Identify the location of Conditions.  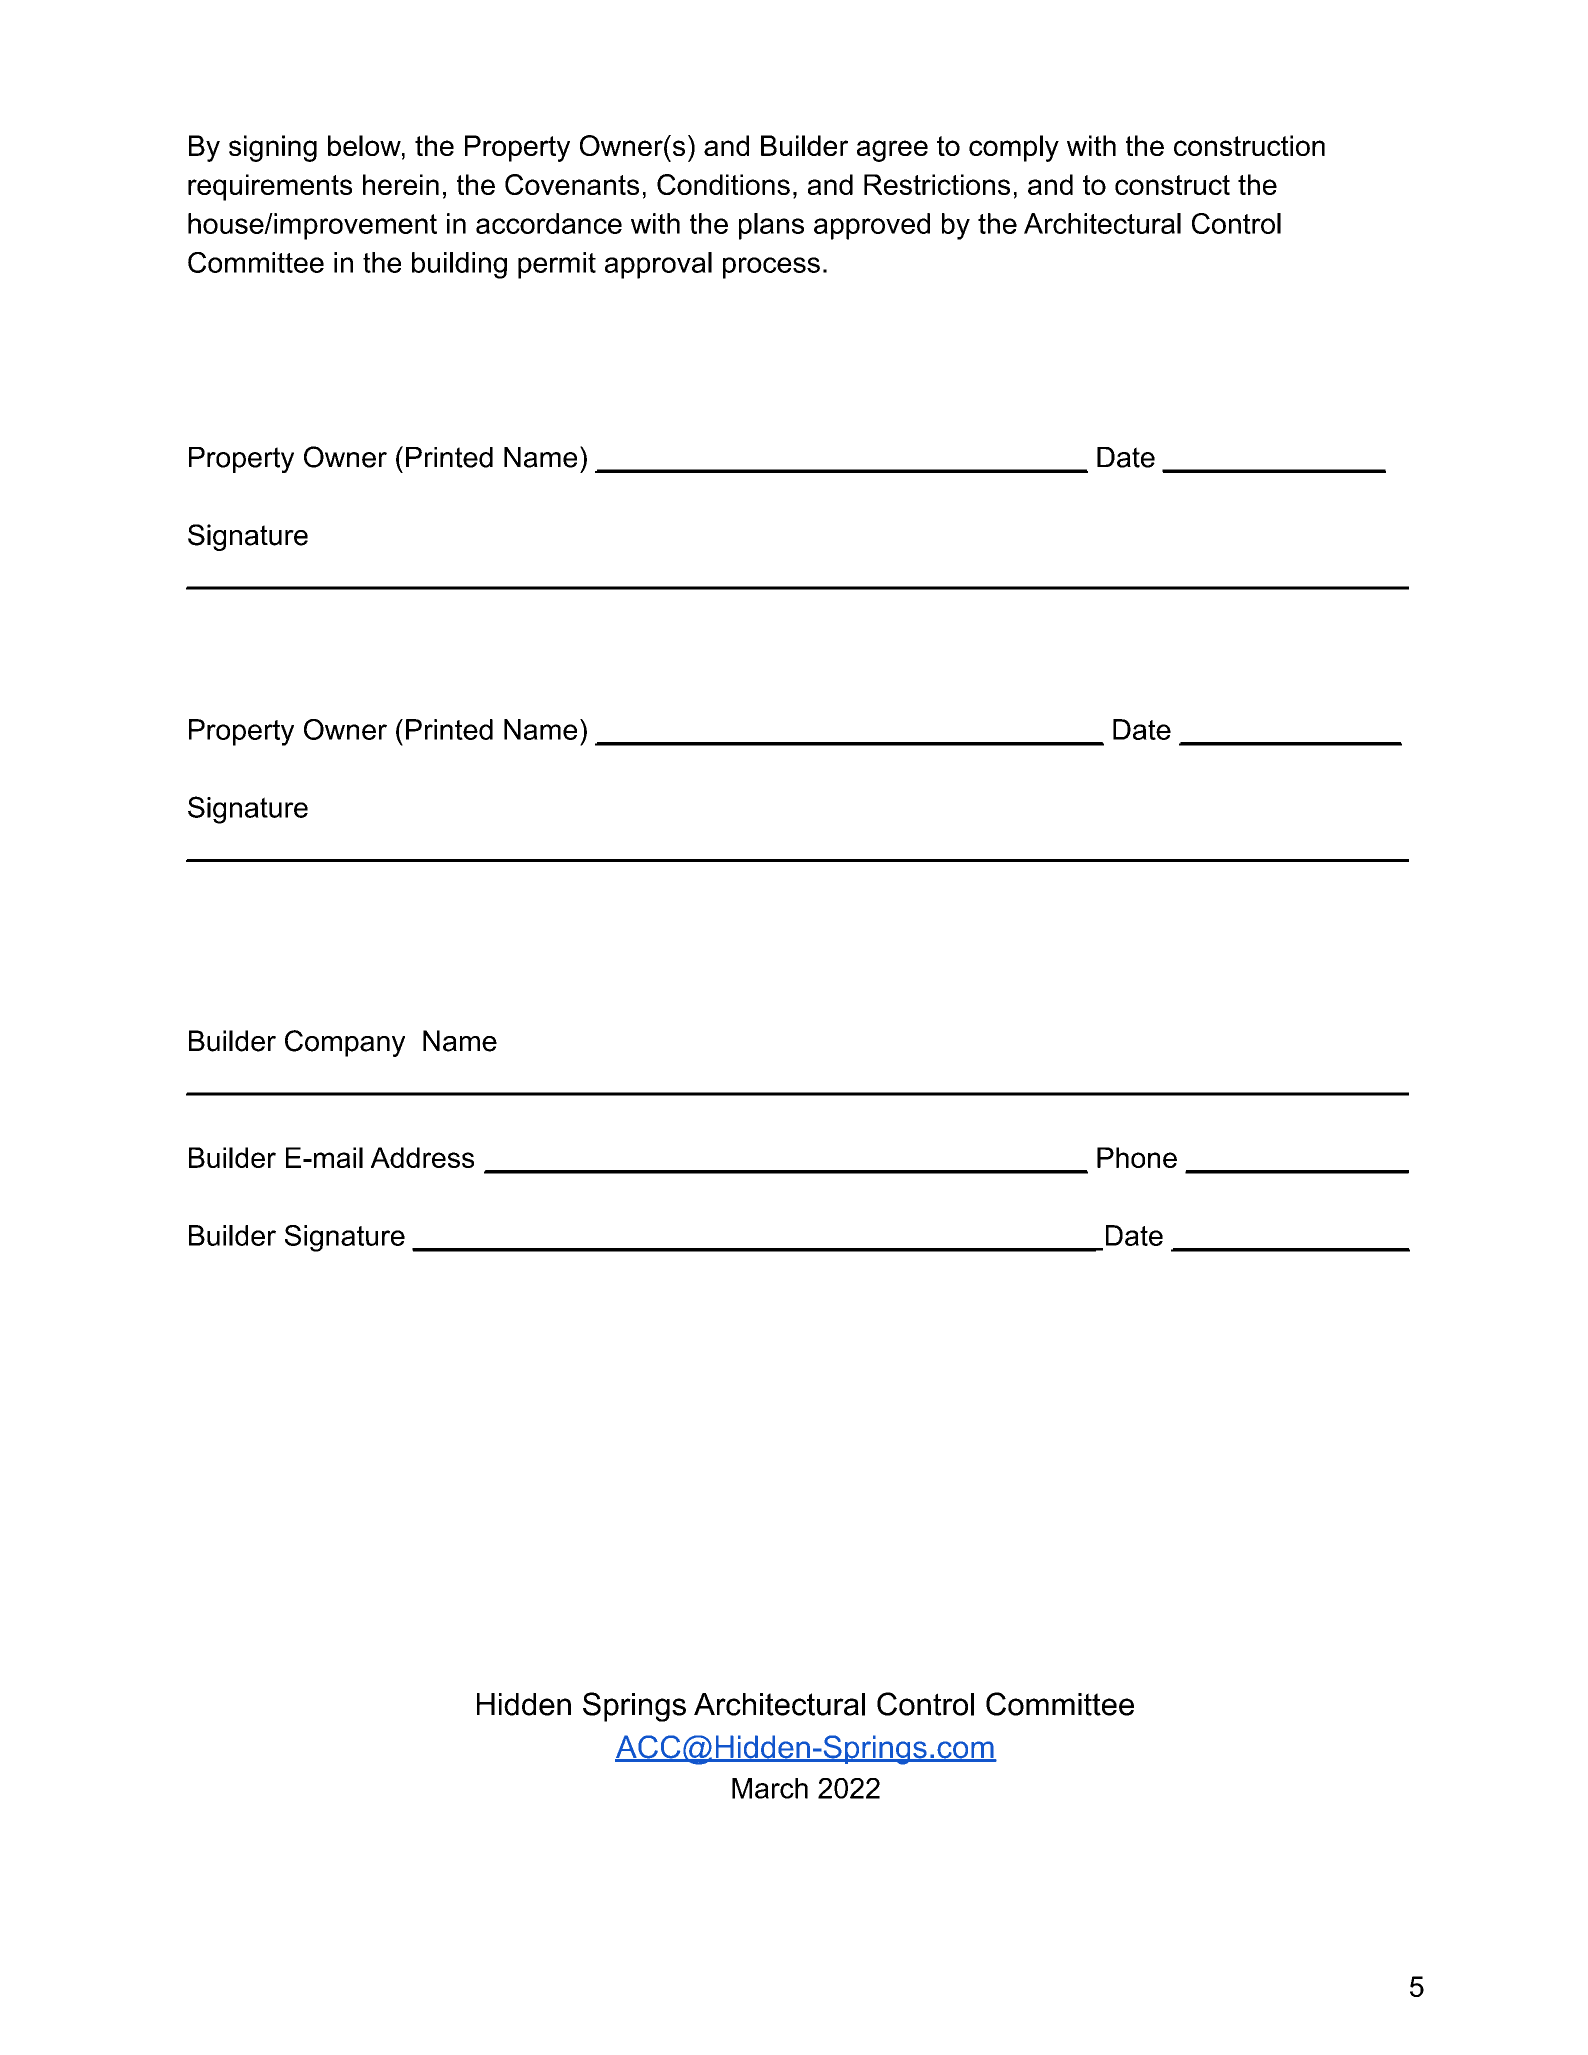
(723, 184).
